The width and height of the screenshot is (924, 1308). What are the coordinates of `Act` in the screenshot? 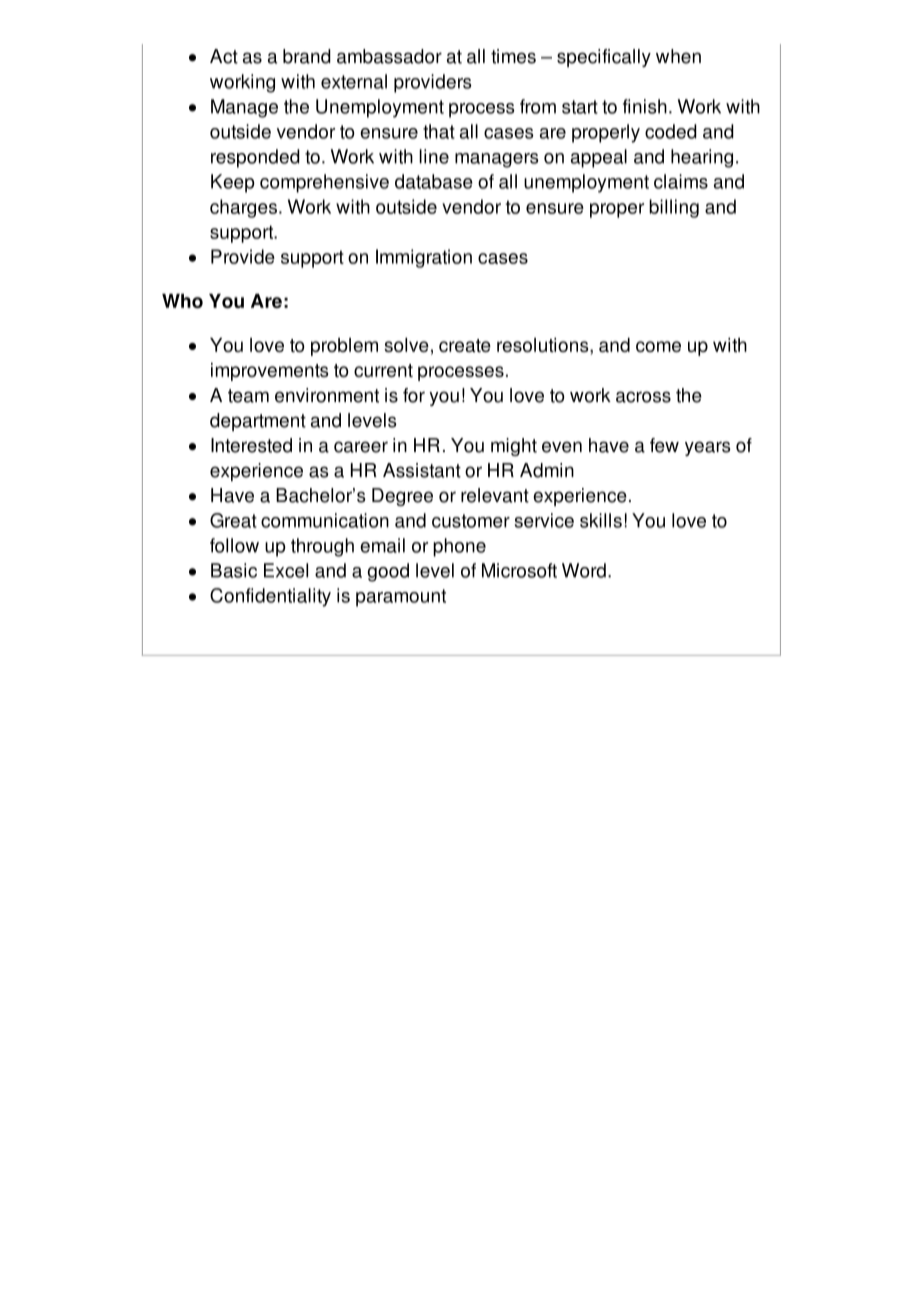 It's located at (224, 56).
